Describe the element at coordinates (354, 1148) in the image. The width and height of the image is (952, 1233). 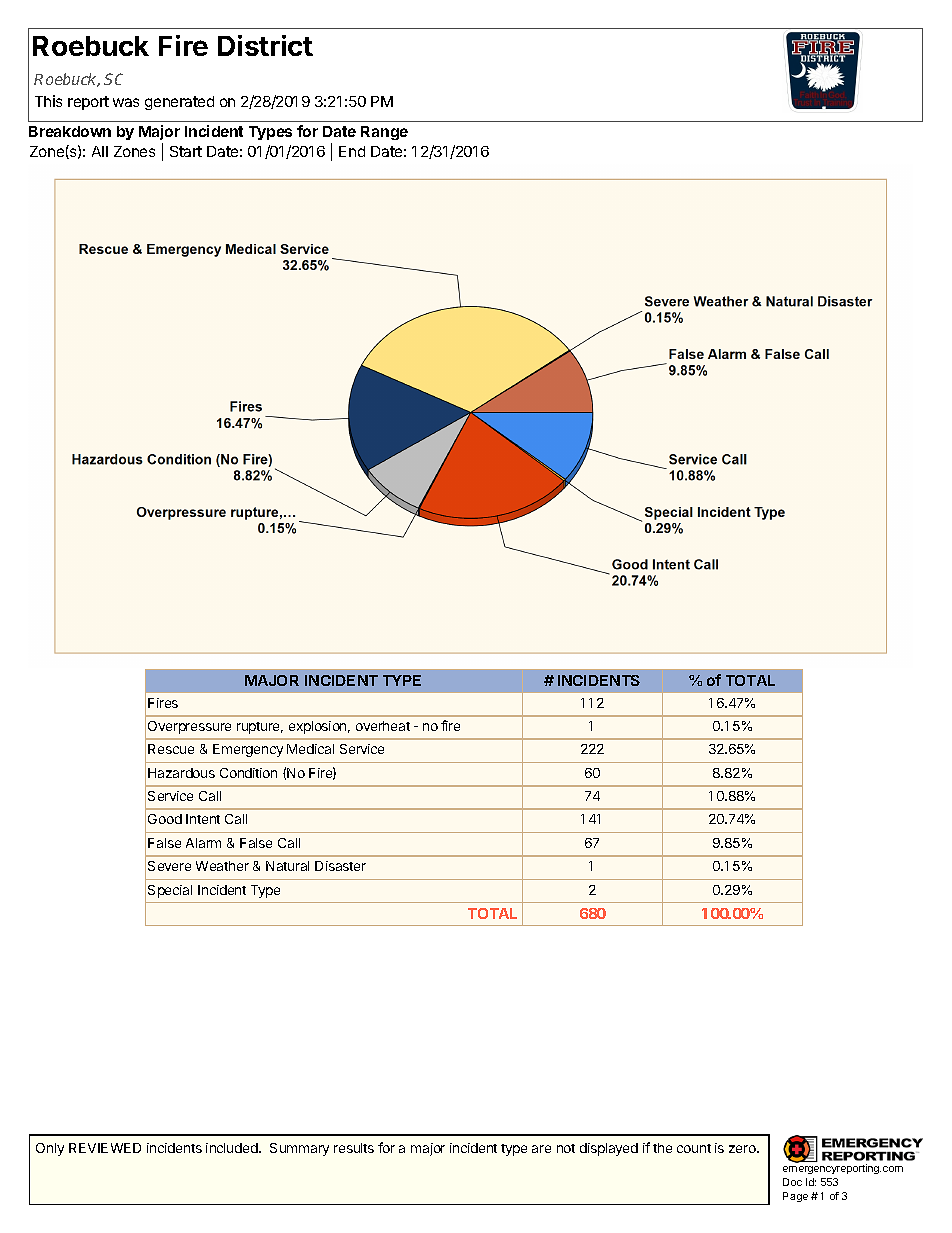
I see `results` at that location.
